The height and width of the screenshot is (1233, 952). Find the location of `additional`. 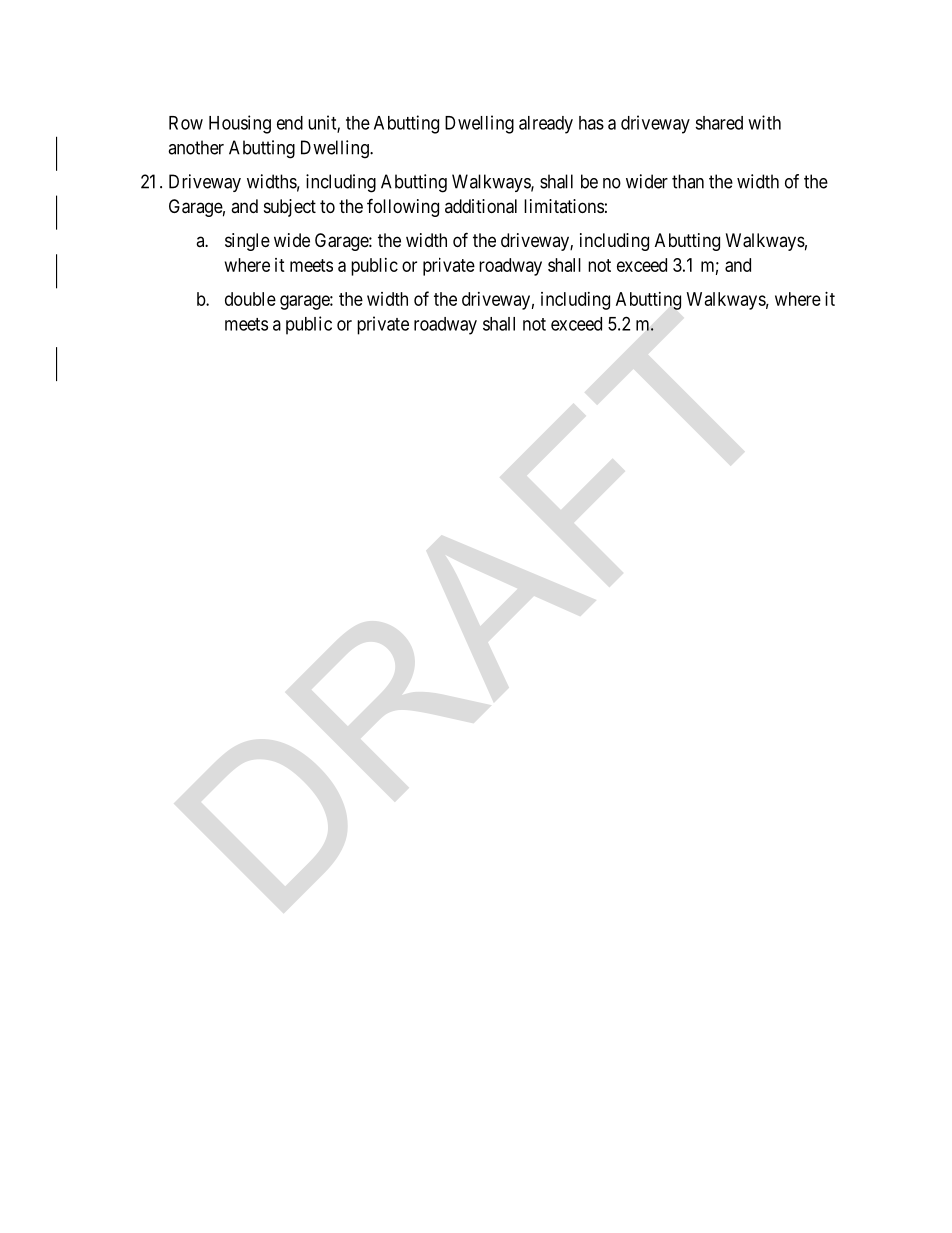

additional is located at coordinates (481, 206).
